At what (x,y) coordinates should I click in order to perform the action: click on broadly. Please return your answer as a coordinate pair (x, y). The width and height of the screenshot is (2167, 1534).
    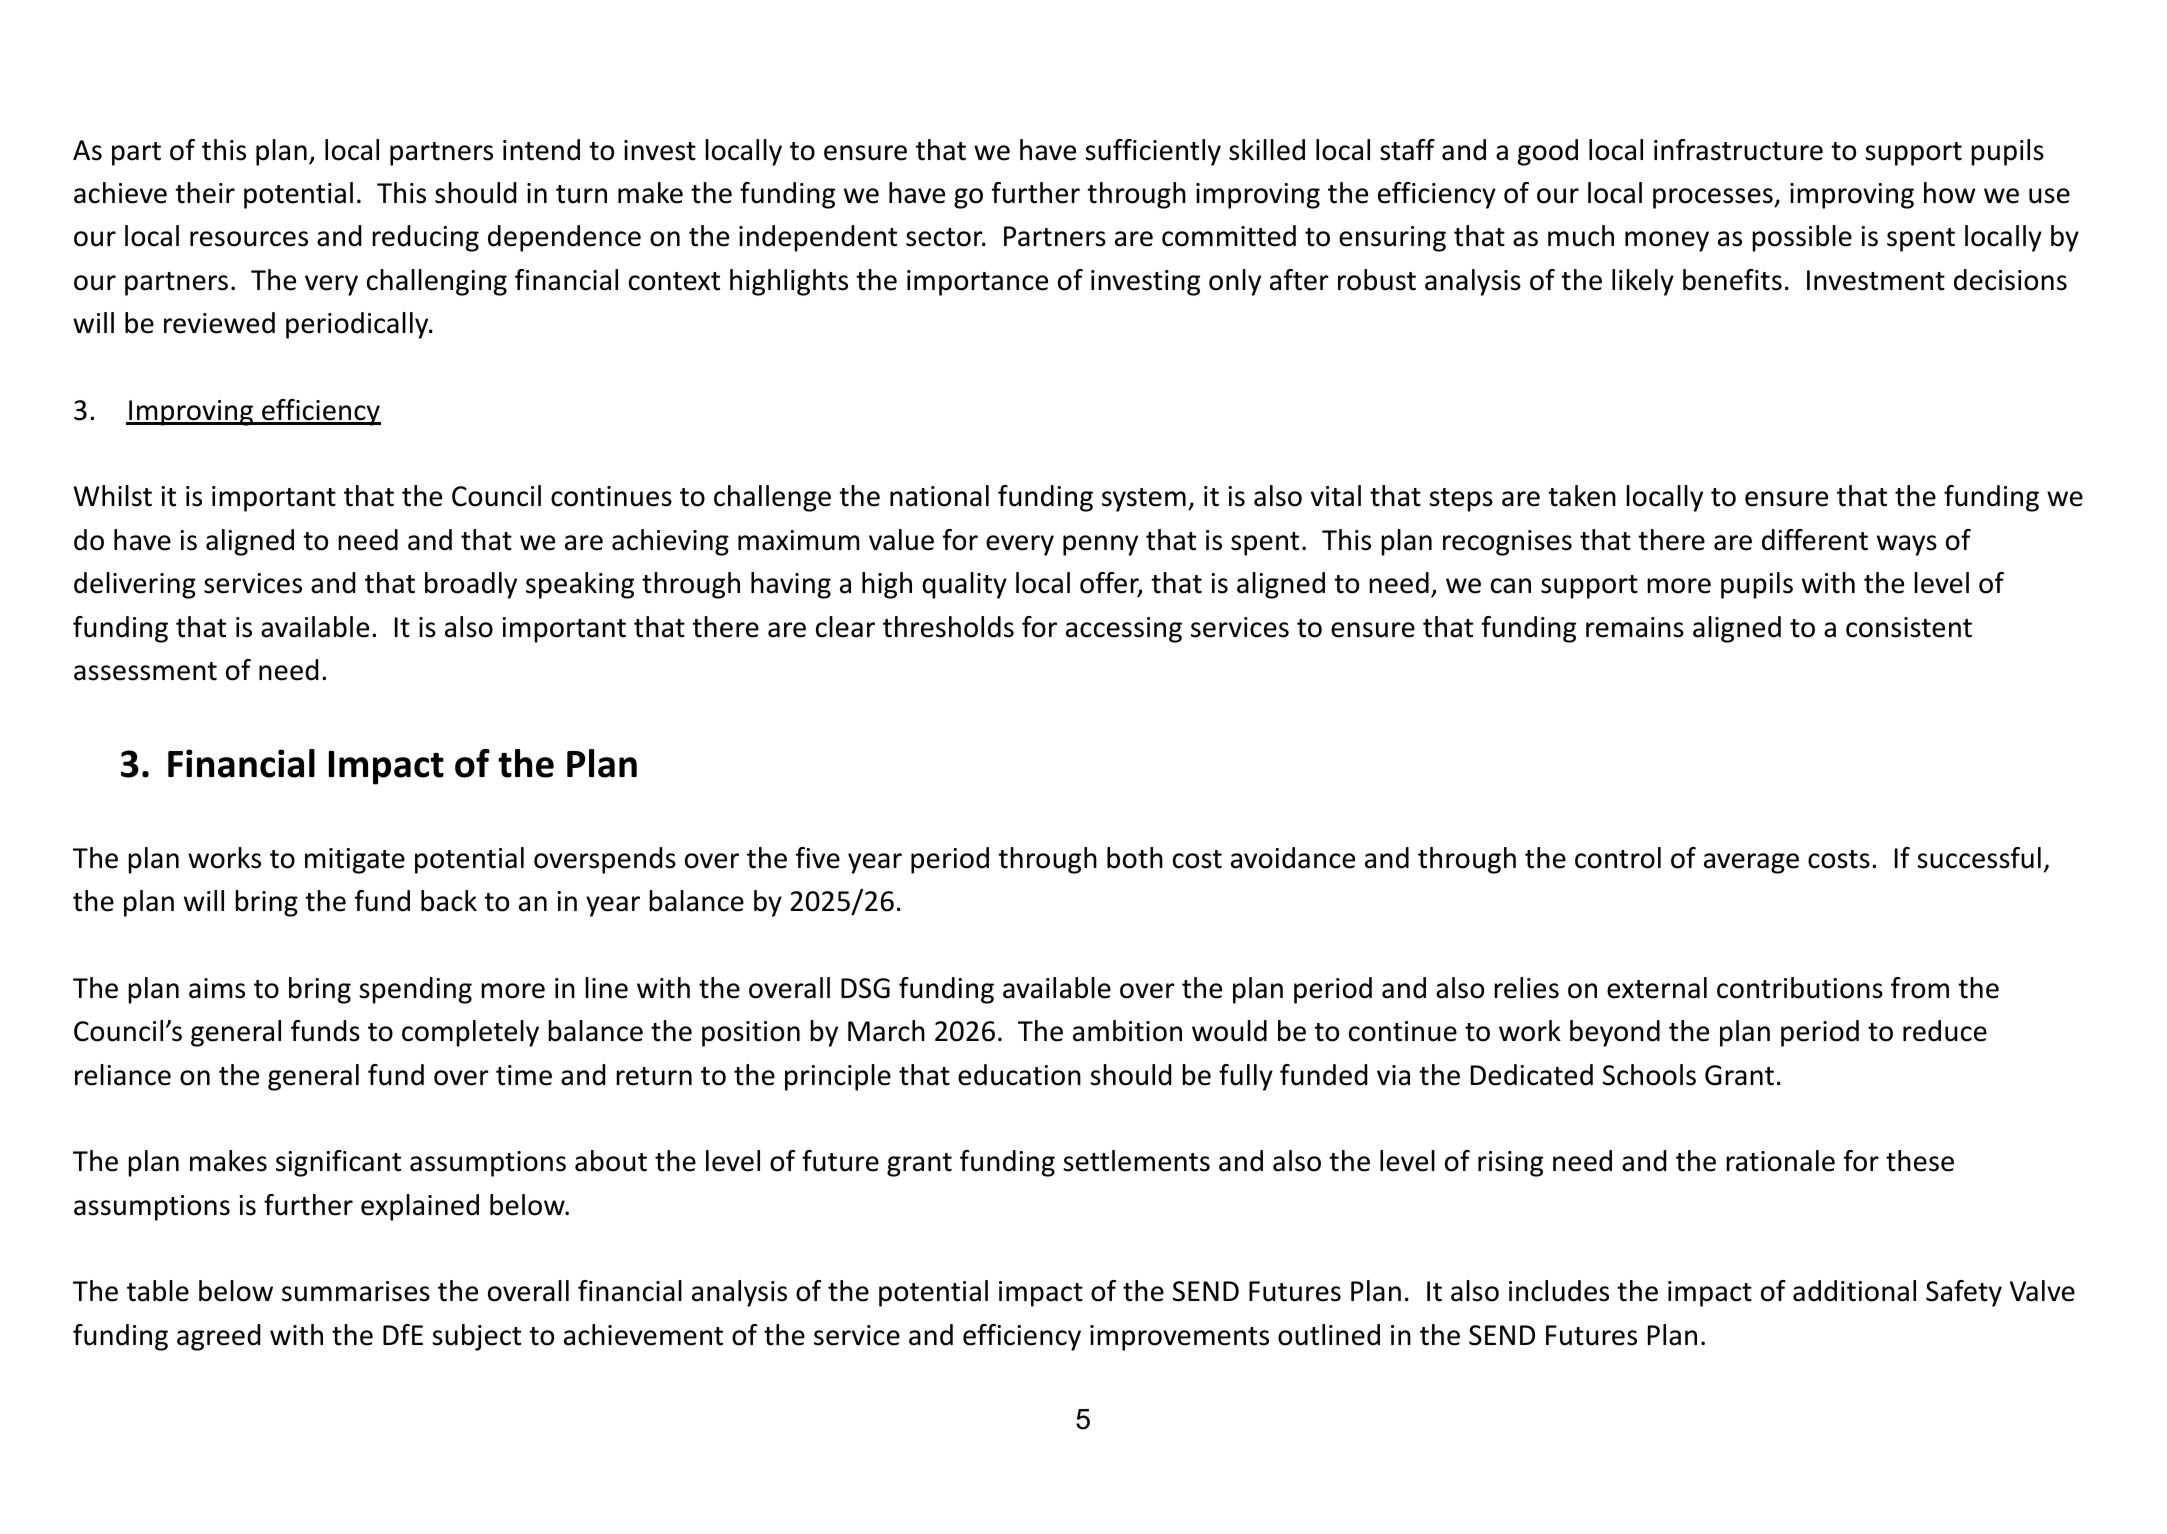
    Looking at the image, I should click on (471, 585).
